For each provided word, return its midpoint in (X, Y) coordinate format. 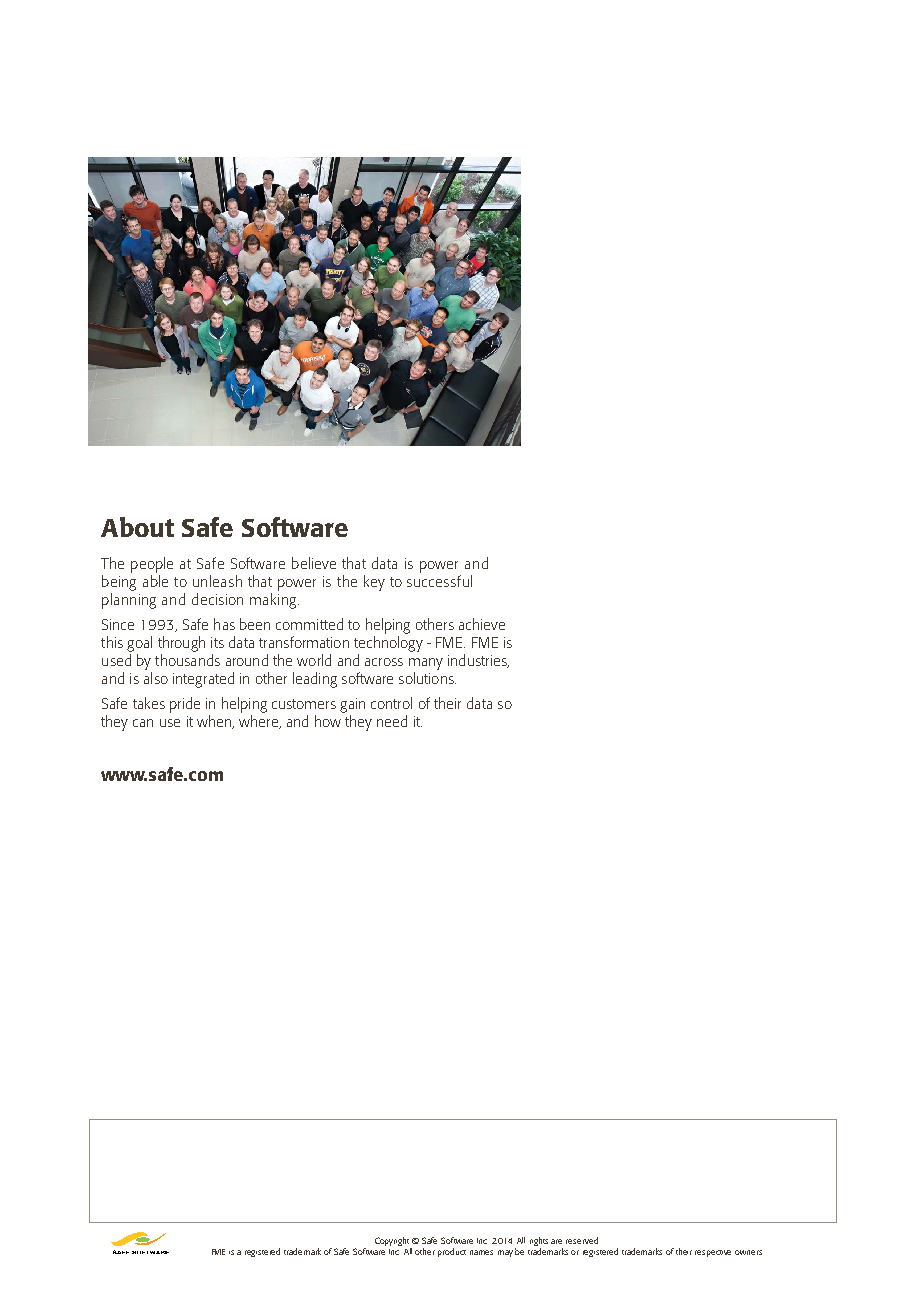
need (392, 721)
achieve (482, 624)
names (481, 1252)
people (152, 565)
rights (539, 1243)
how (328, 721)
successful (439, 581)
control (391, 703)
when (215, 722)
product (452, 1252)
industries (478, 661)
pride (185, 705)
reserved (582, 1240)
